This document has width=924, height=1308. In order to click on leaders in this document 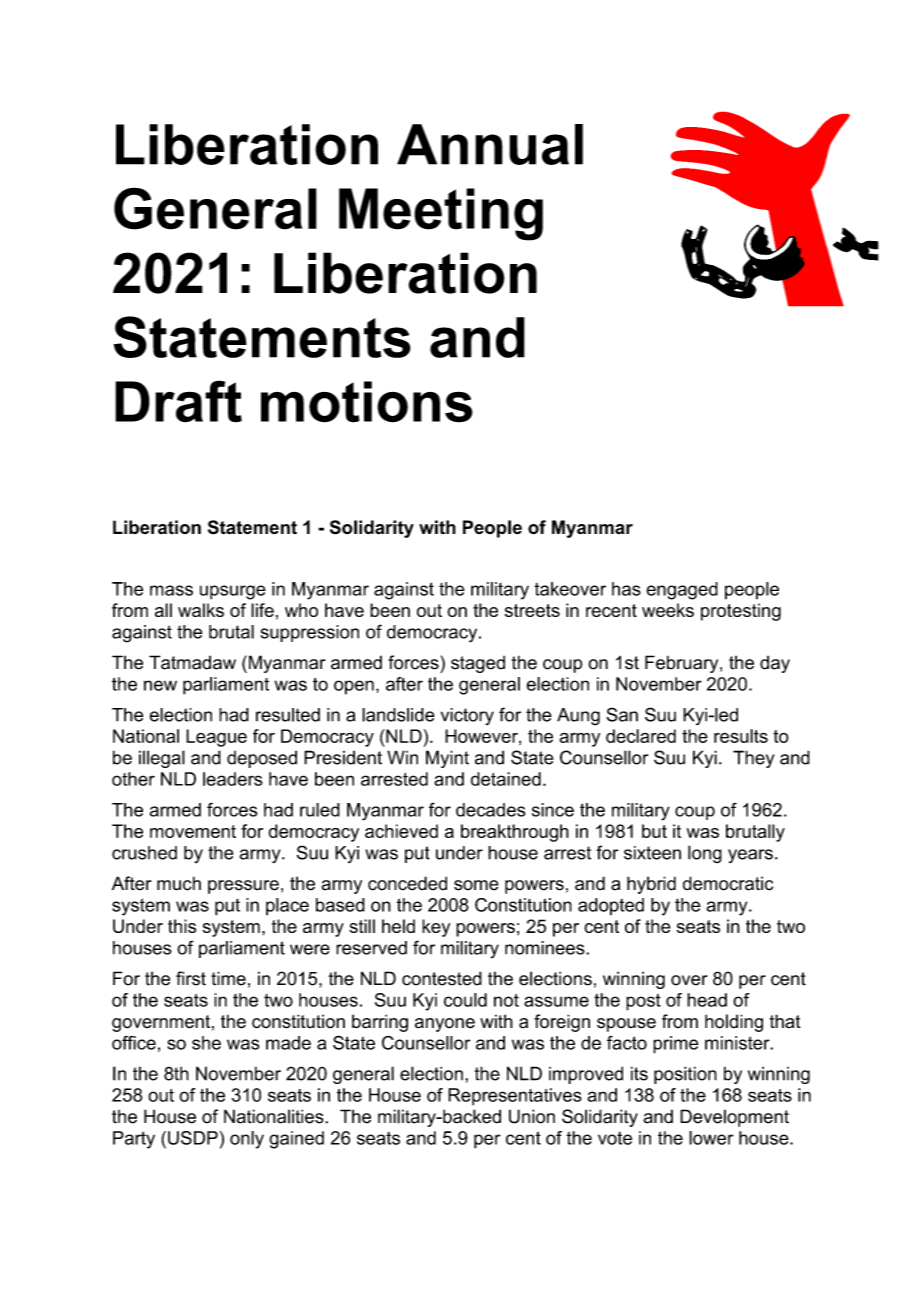, I will do `click(233, 779)`.
